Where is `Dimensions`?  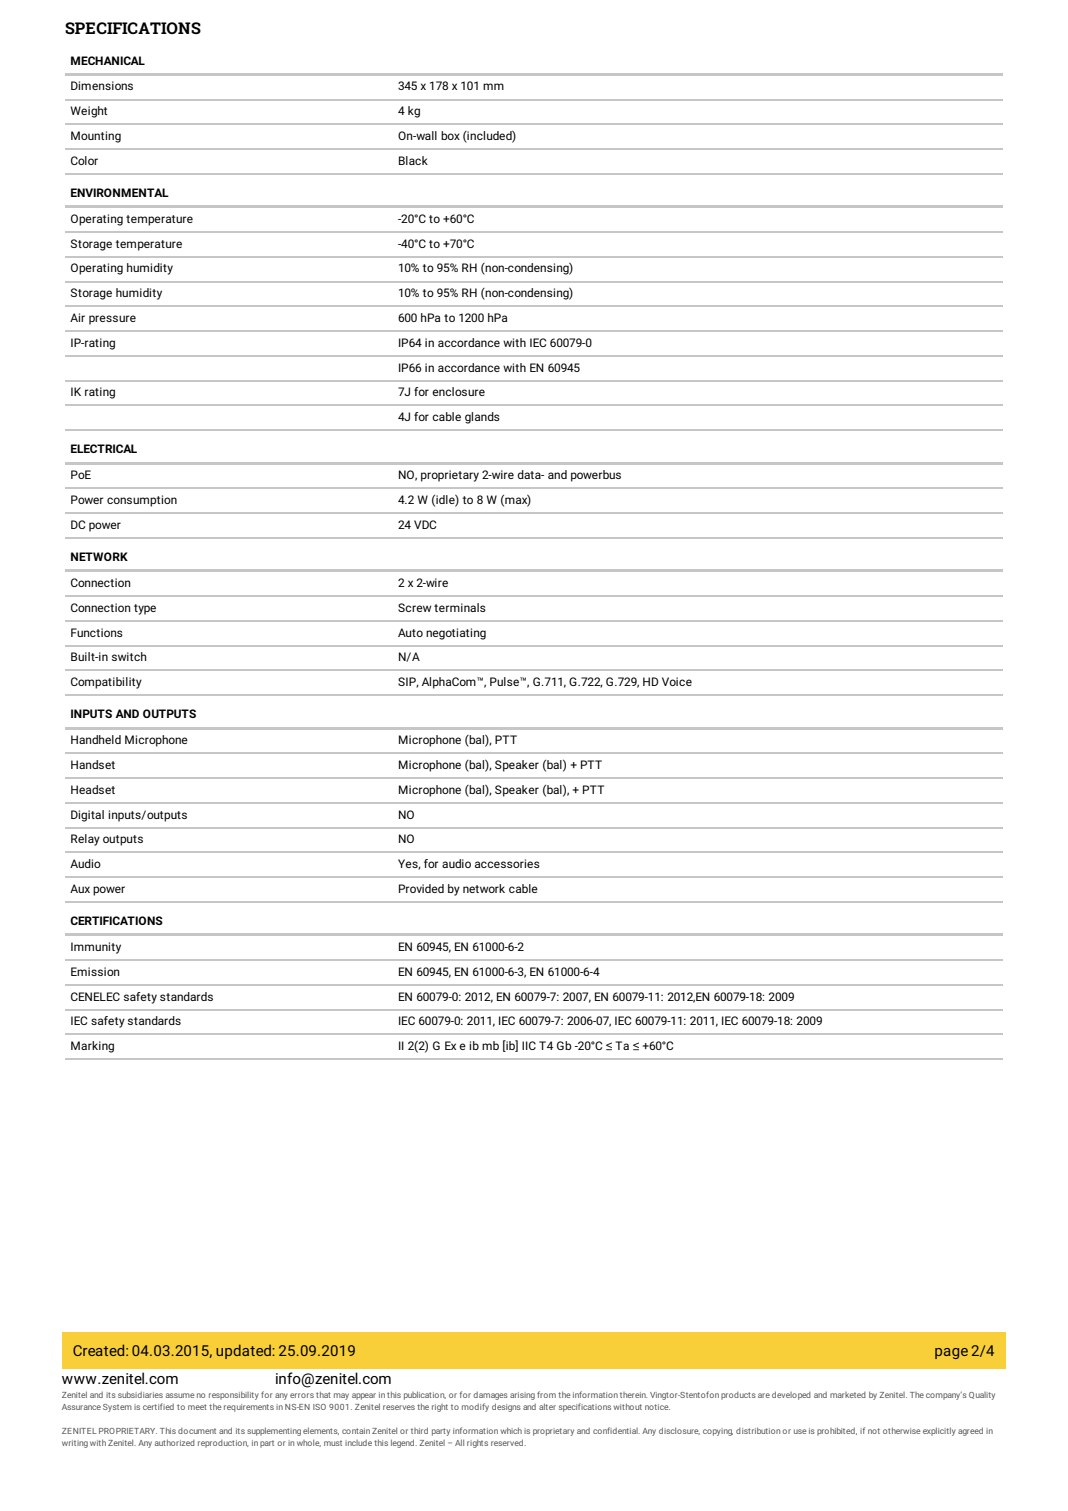
Dimensions is located at coordinates (102, 85).
